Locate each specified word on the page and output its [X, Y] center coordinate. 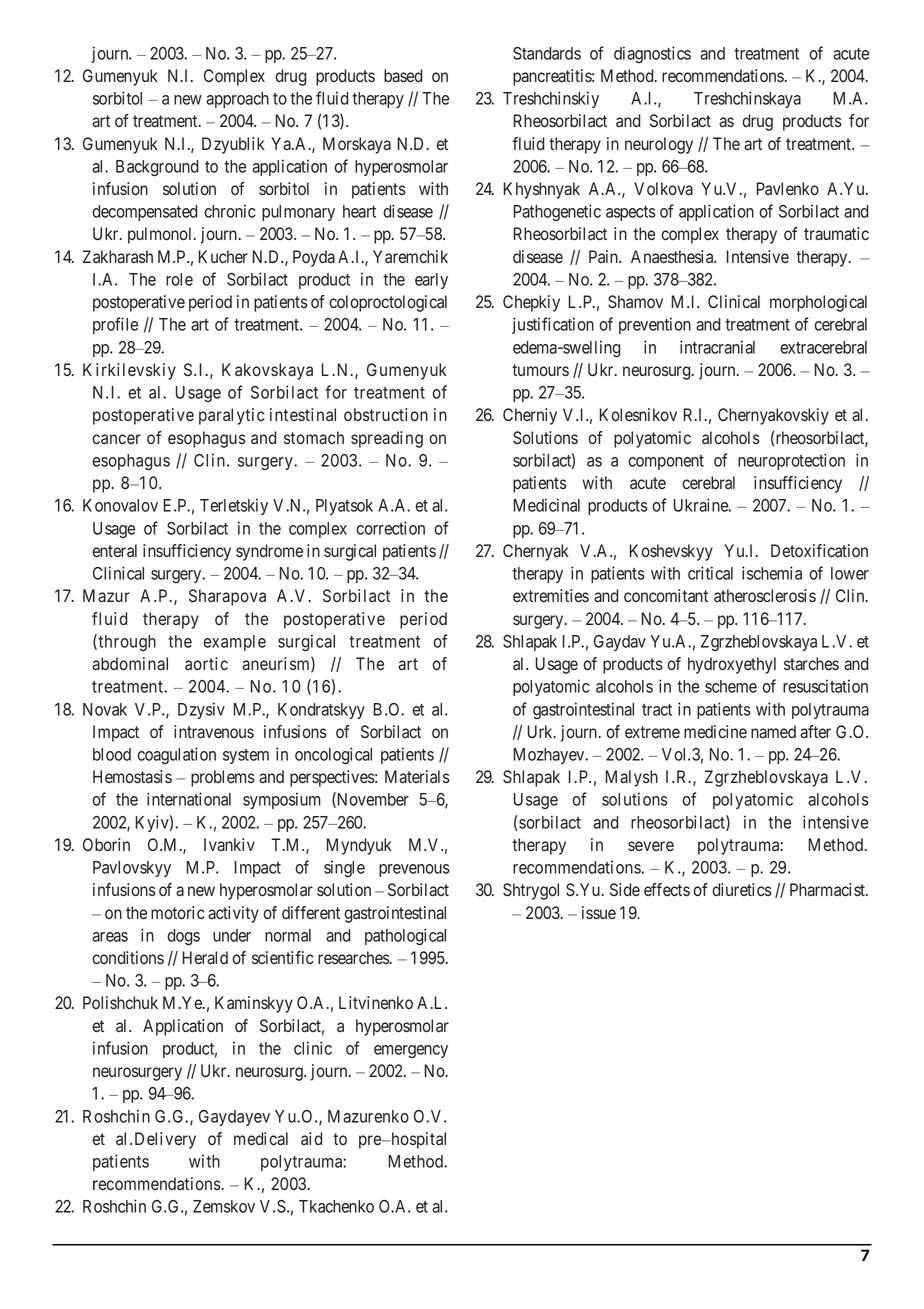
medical [261, 1139]
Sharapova [227, 597]
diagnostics [652, 54]
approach [237, 100]
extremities [551, 596]
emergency [411, 1051]
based [403, 76]
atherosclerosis [765, 596]
